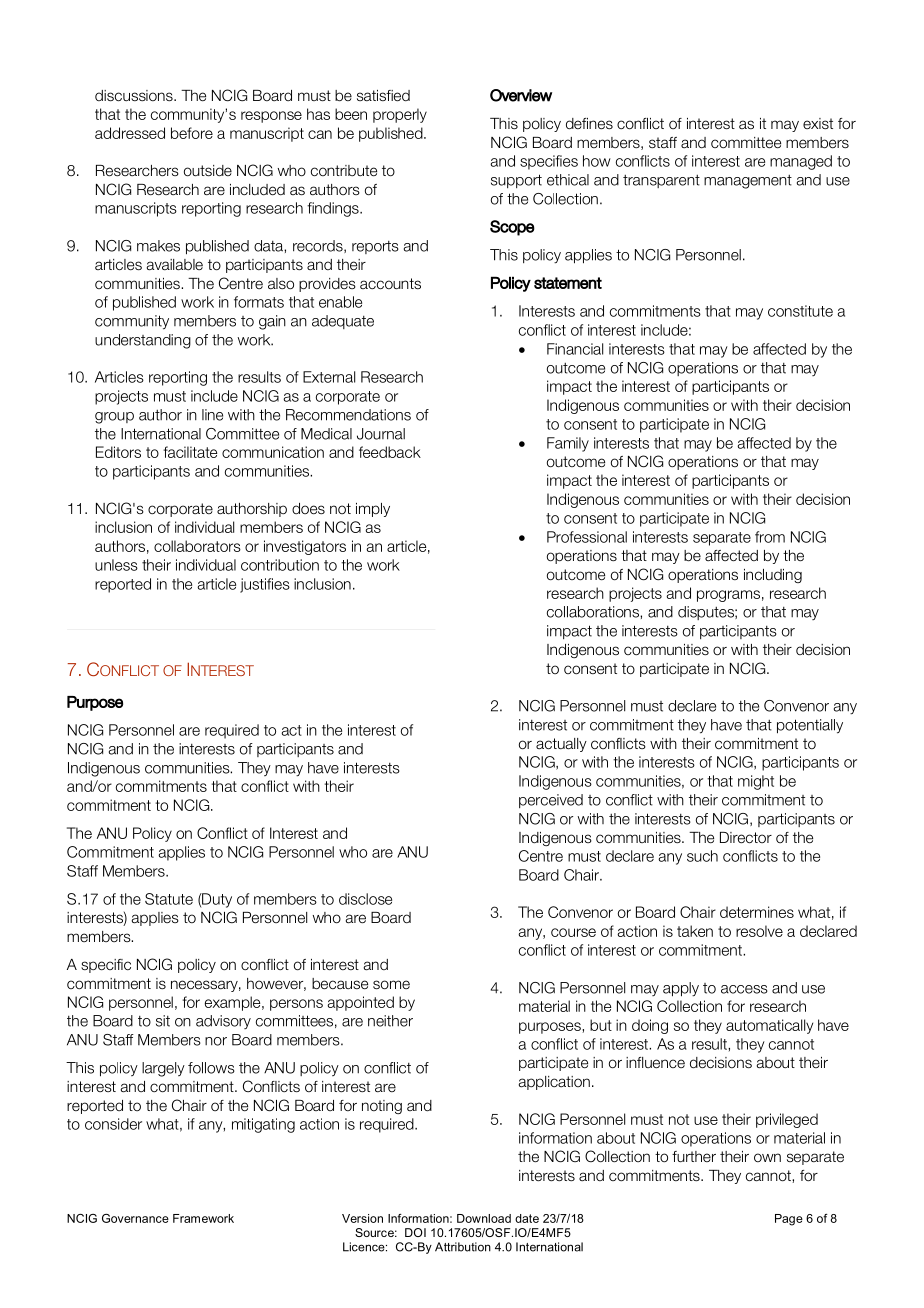 Image resolution: width=924 pixels, height=1308 pixels. Describe the element at coordinates (400, 115) in the page. I see `properly` at that location.
